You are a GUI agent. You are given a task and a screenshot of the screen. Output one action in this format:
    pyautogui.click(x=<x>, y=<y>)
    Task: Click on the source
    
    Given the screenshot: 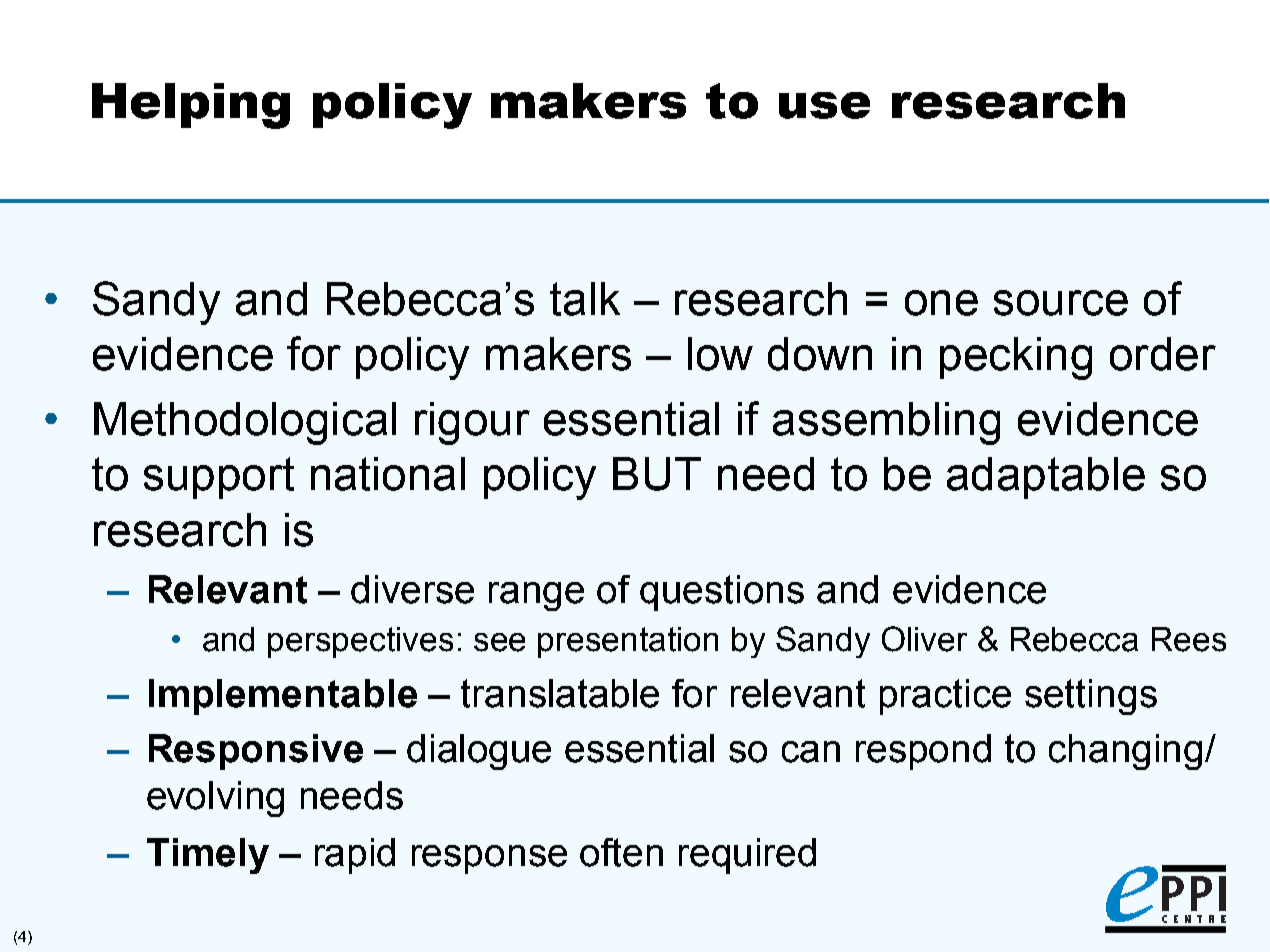 What is the action you would take?
    pyautogui.click(x=1061, y=303)
